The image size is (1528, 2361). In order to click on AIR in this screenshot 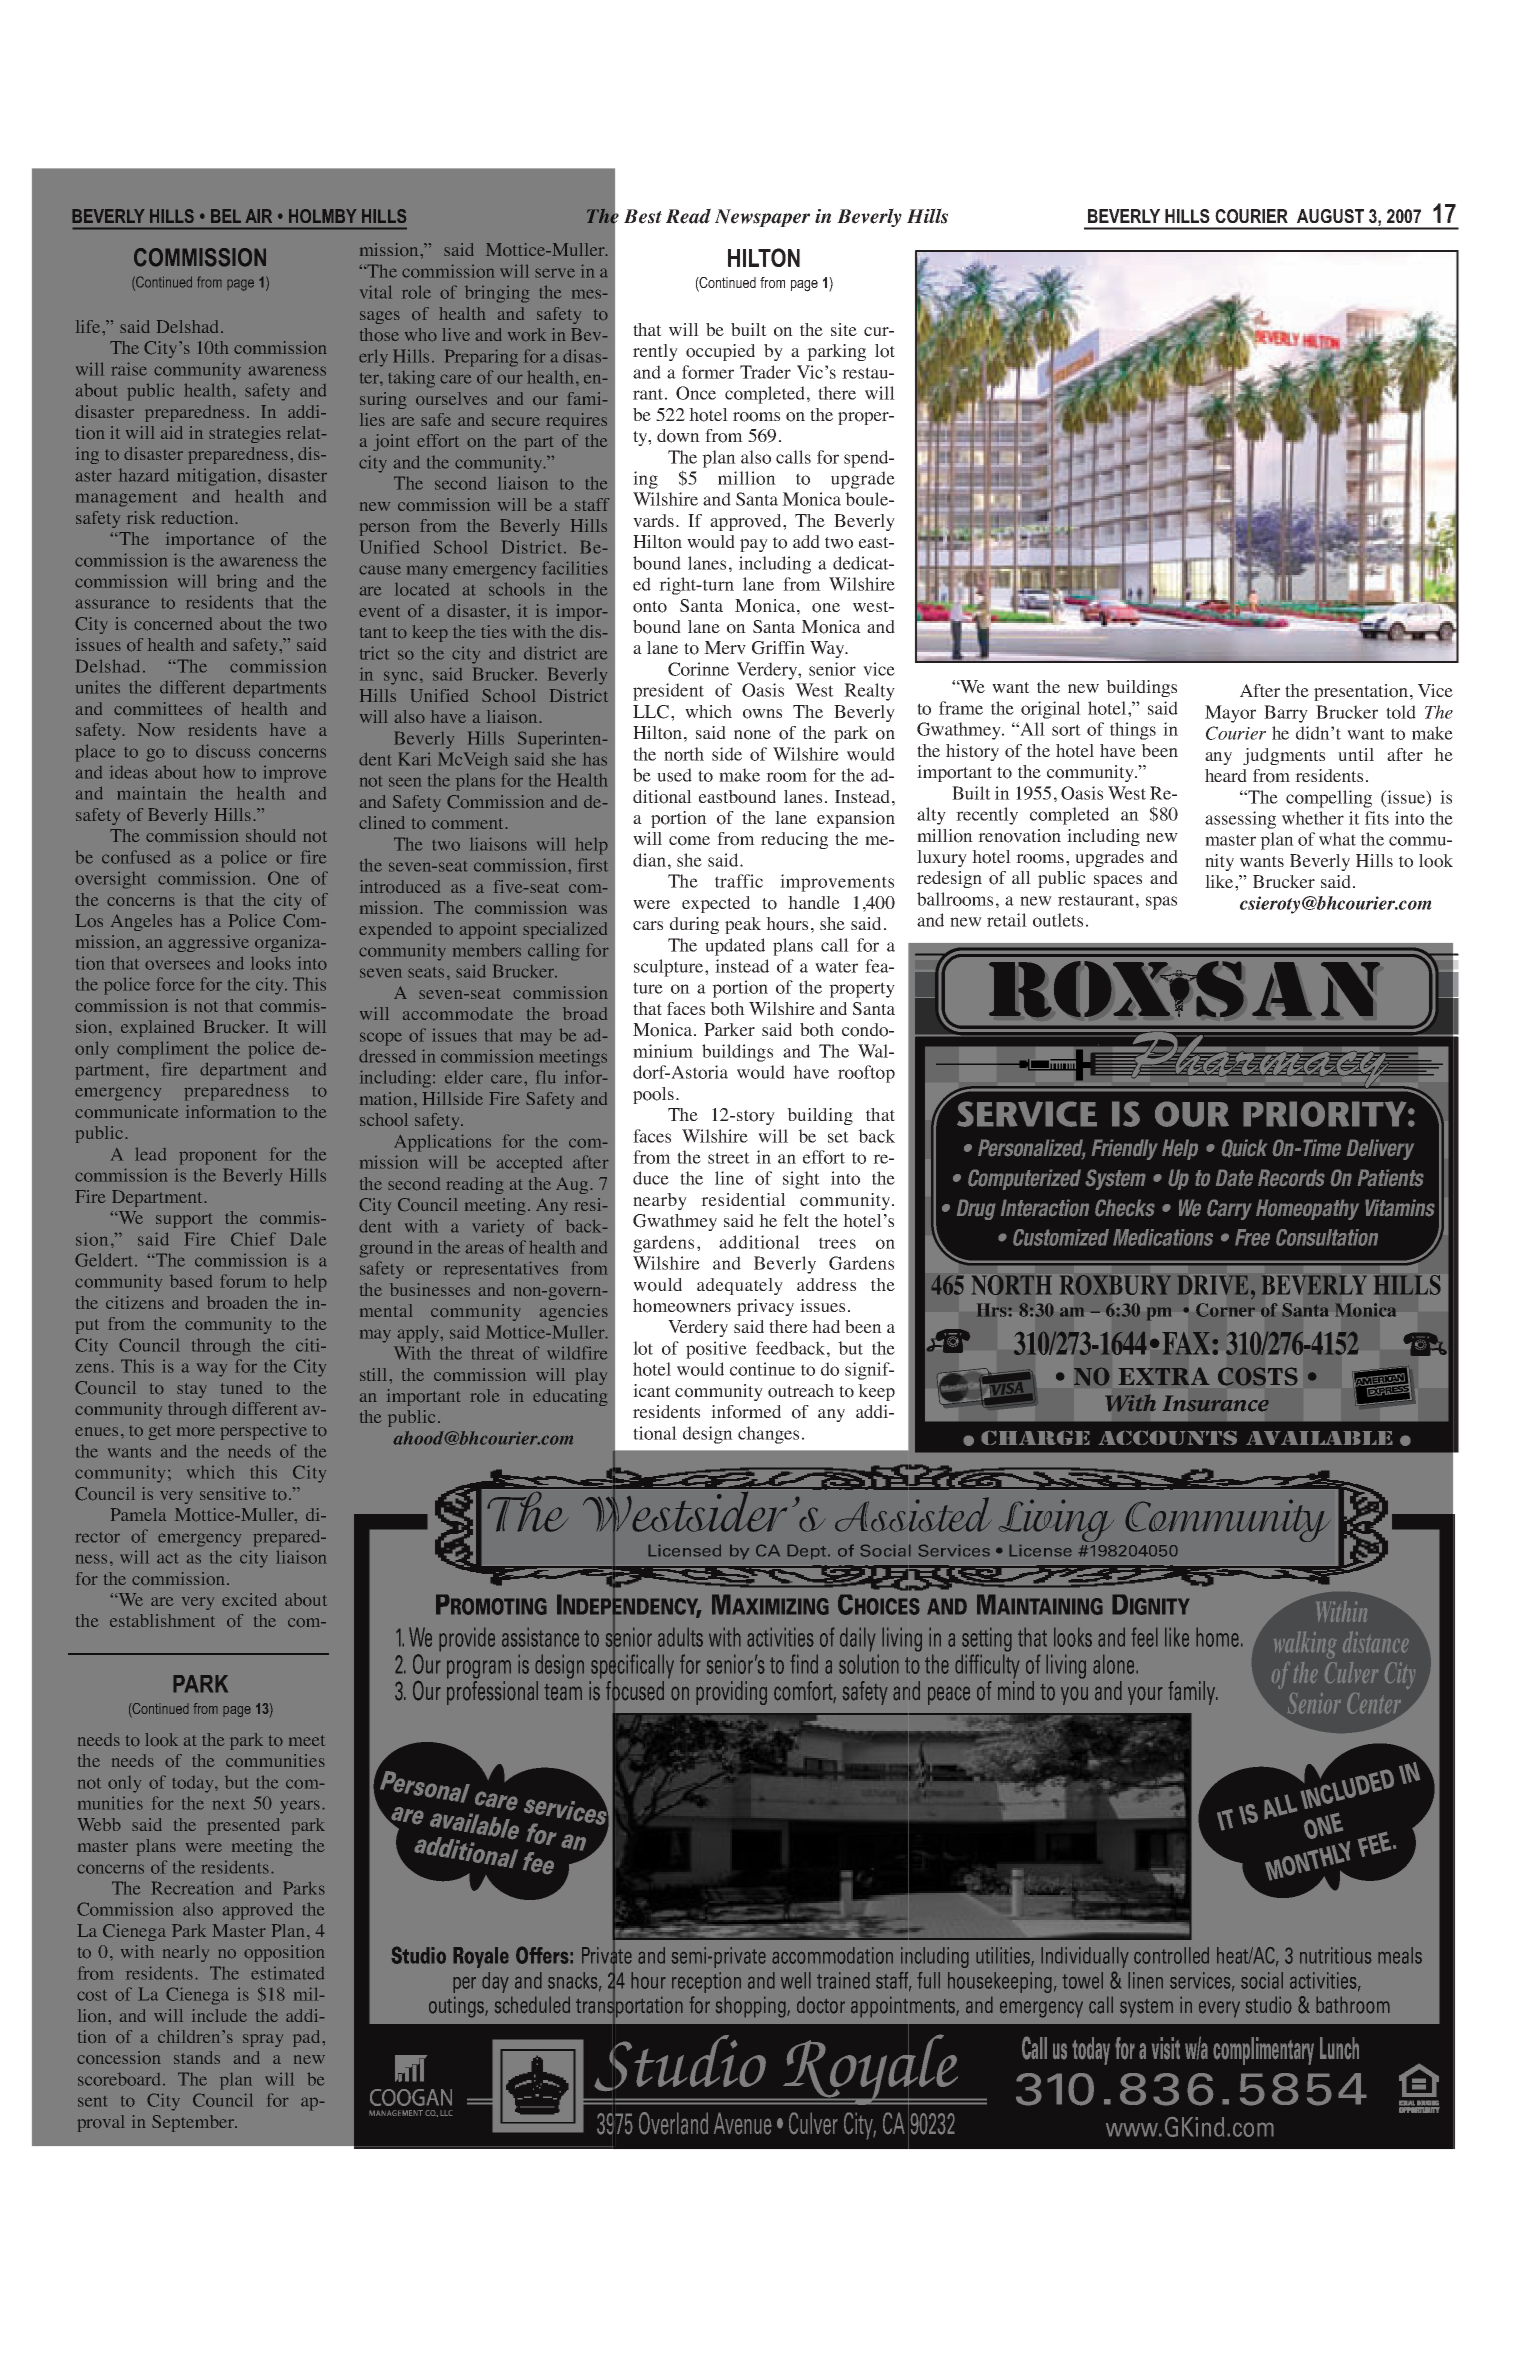, I will do `click(258, 216)`.
